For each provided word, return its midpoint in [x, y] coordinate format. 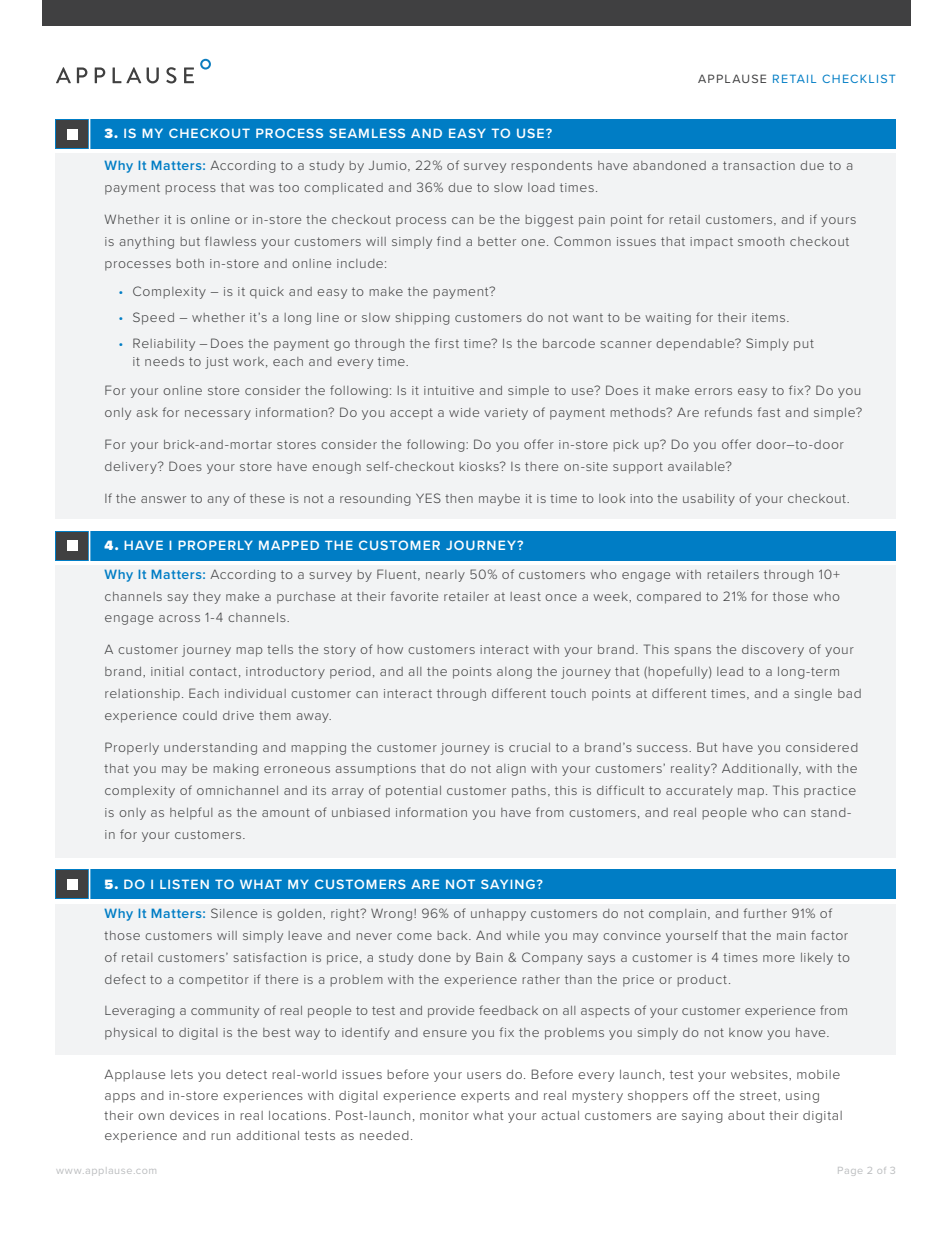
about [746, 1115]
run [220, 1136]
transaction [759, 165]
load [541, 187]
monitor [444, 1115]
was [261, 188]
